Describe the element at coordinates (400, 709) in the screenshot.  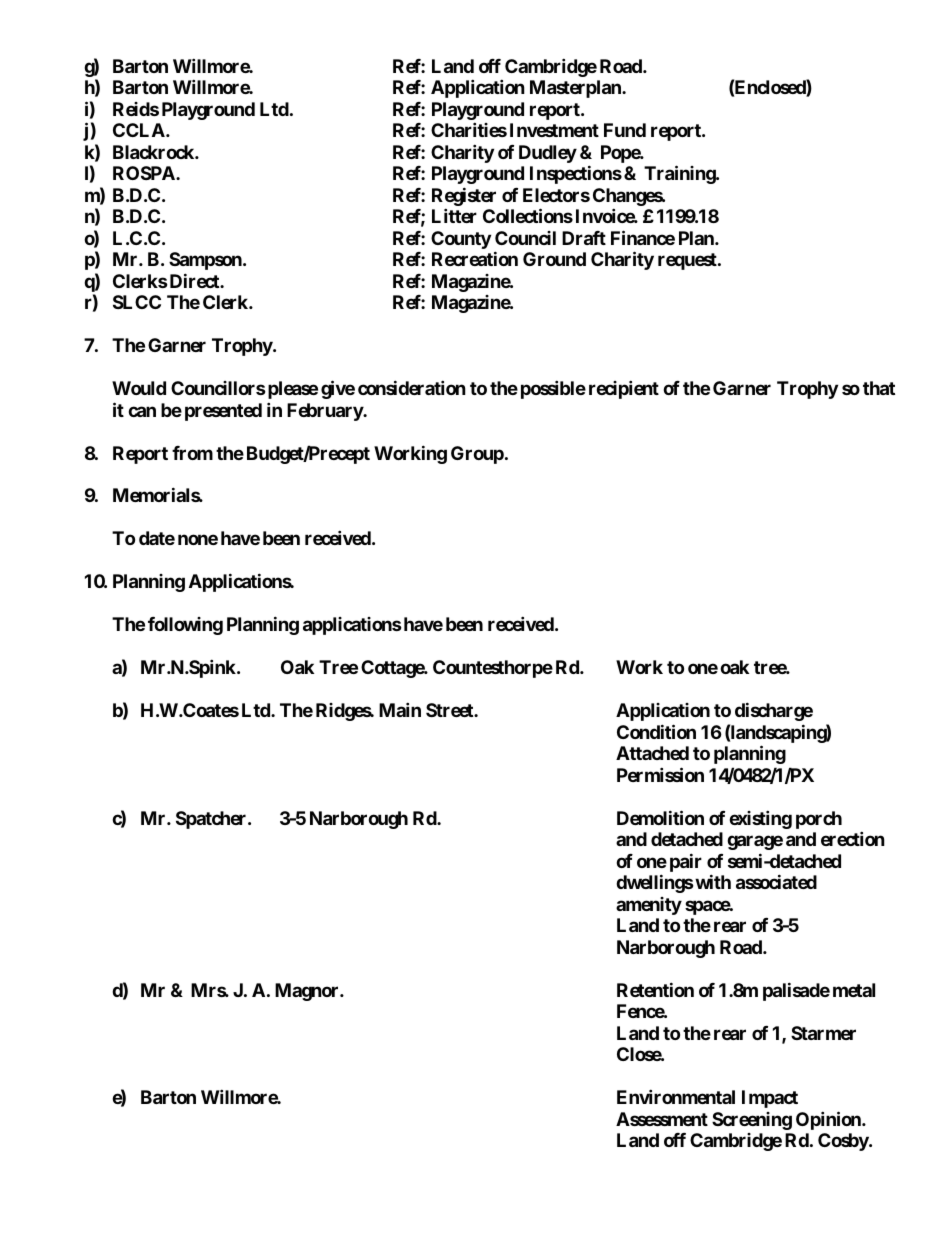
I see `Main` at that location.
